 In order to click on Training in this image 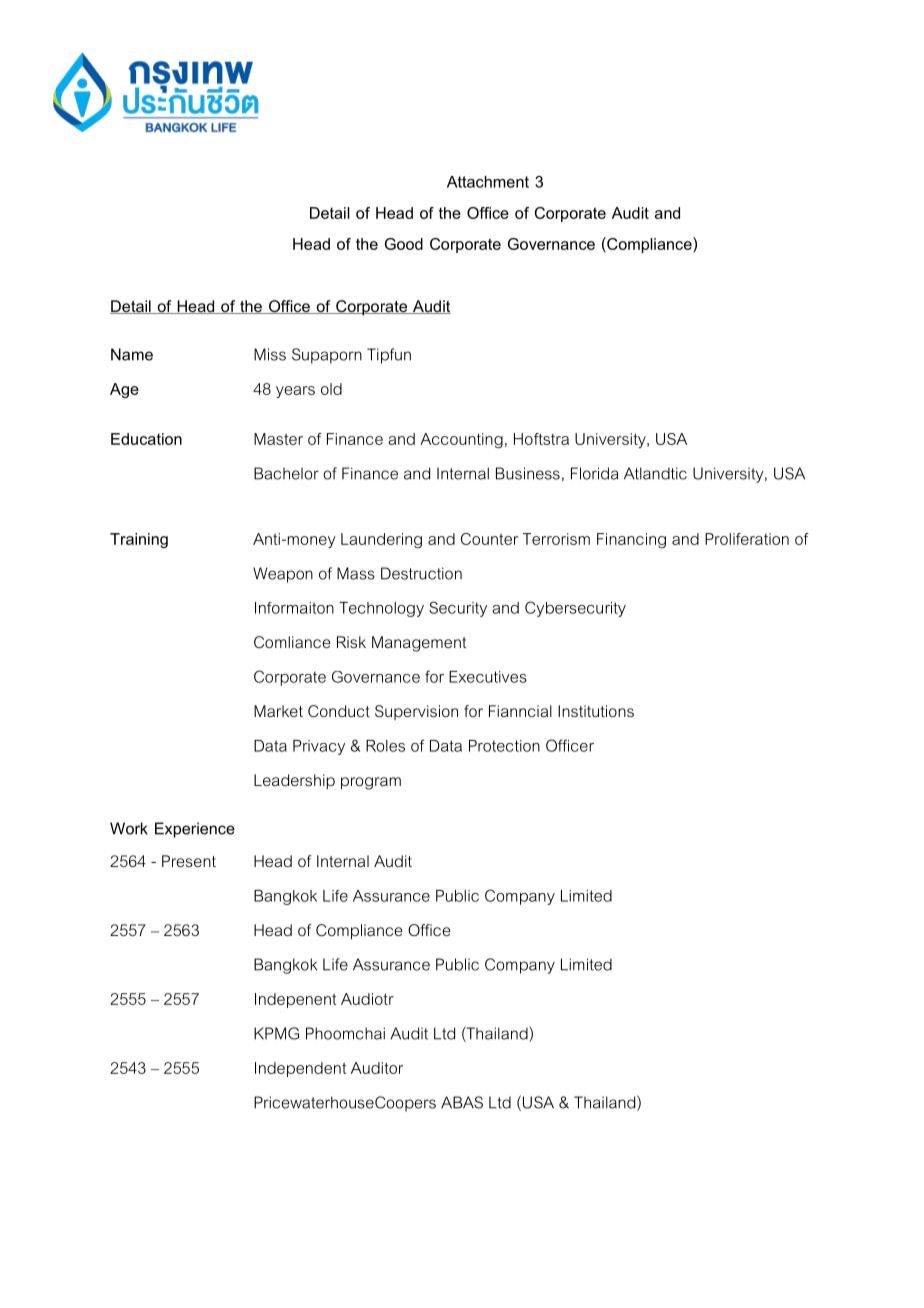, I will do `click(139, 540)`.
